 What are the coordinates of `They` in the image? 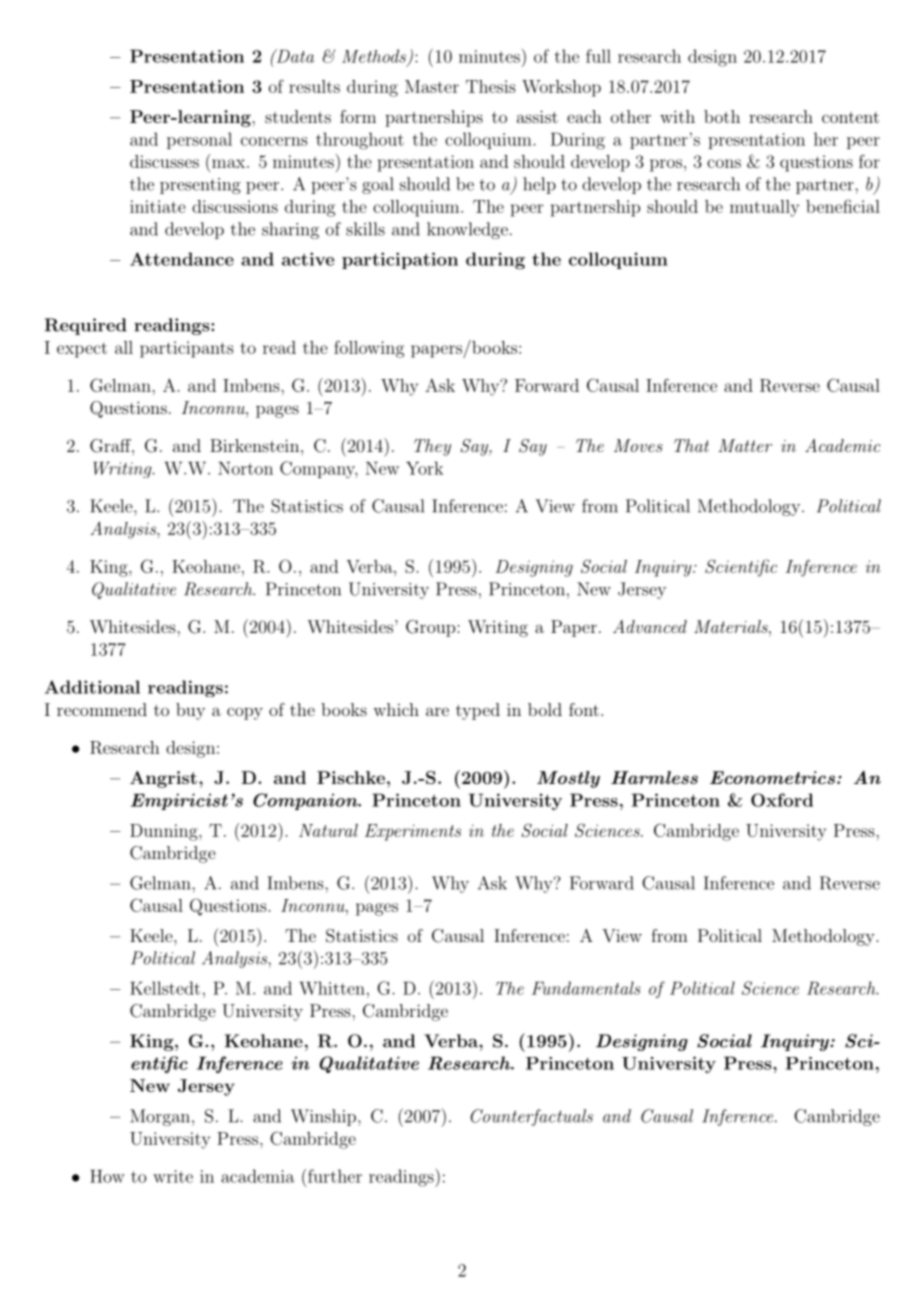 It's located at (432, 447).
